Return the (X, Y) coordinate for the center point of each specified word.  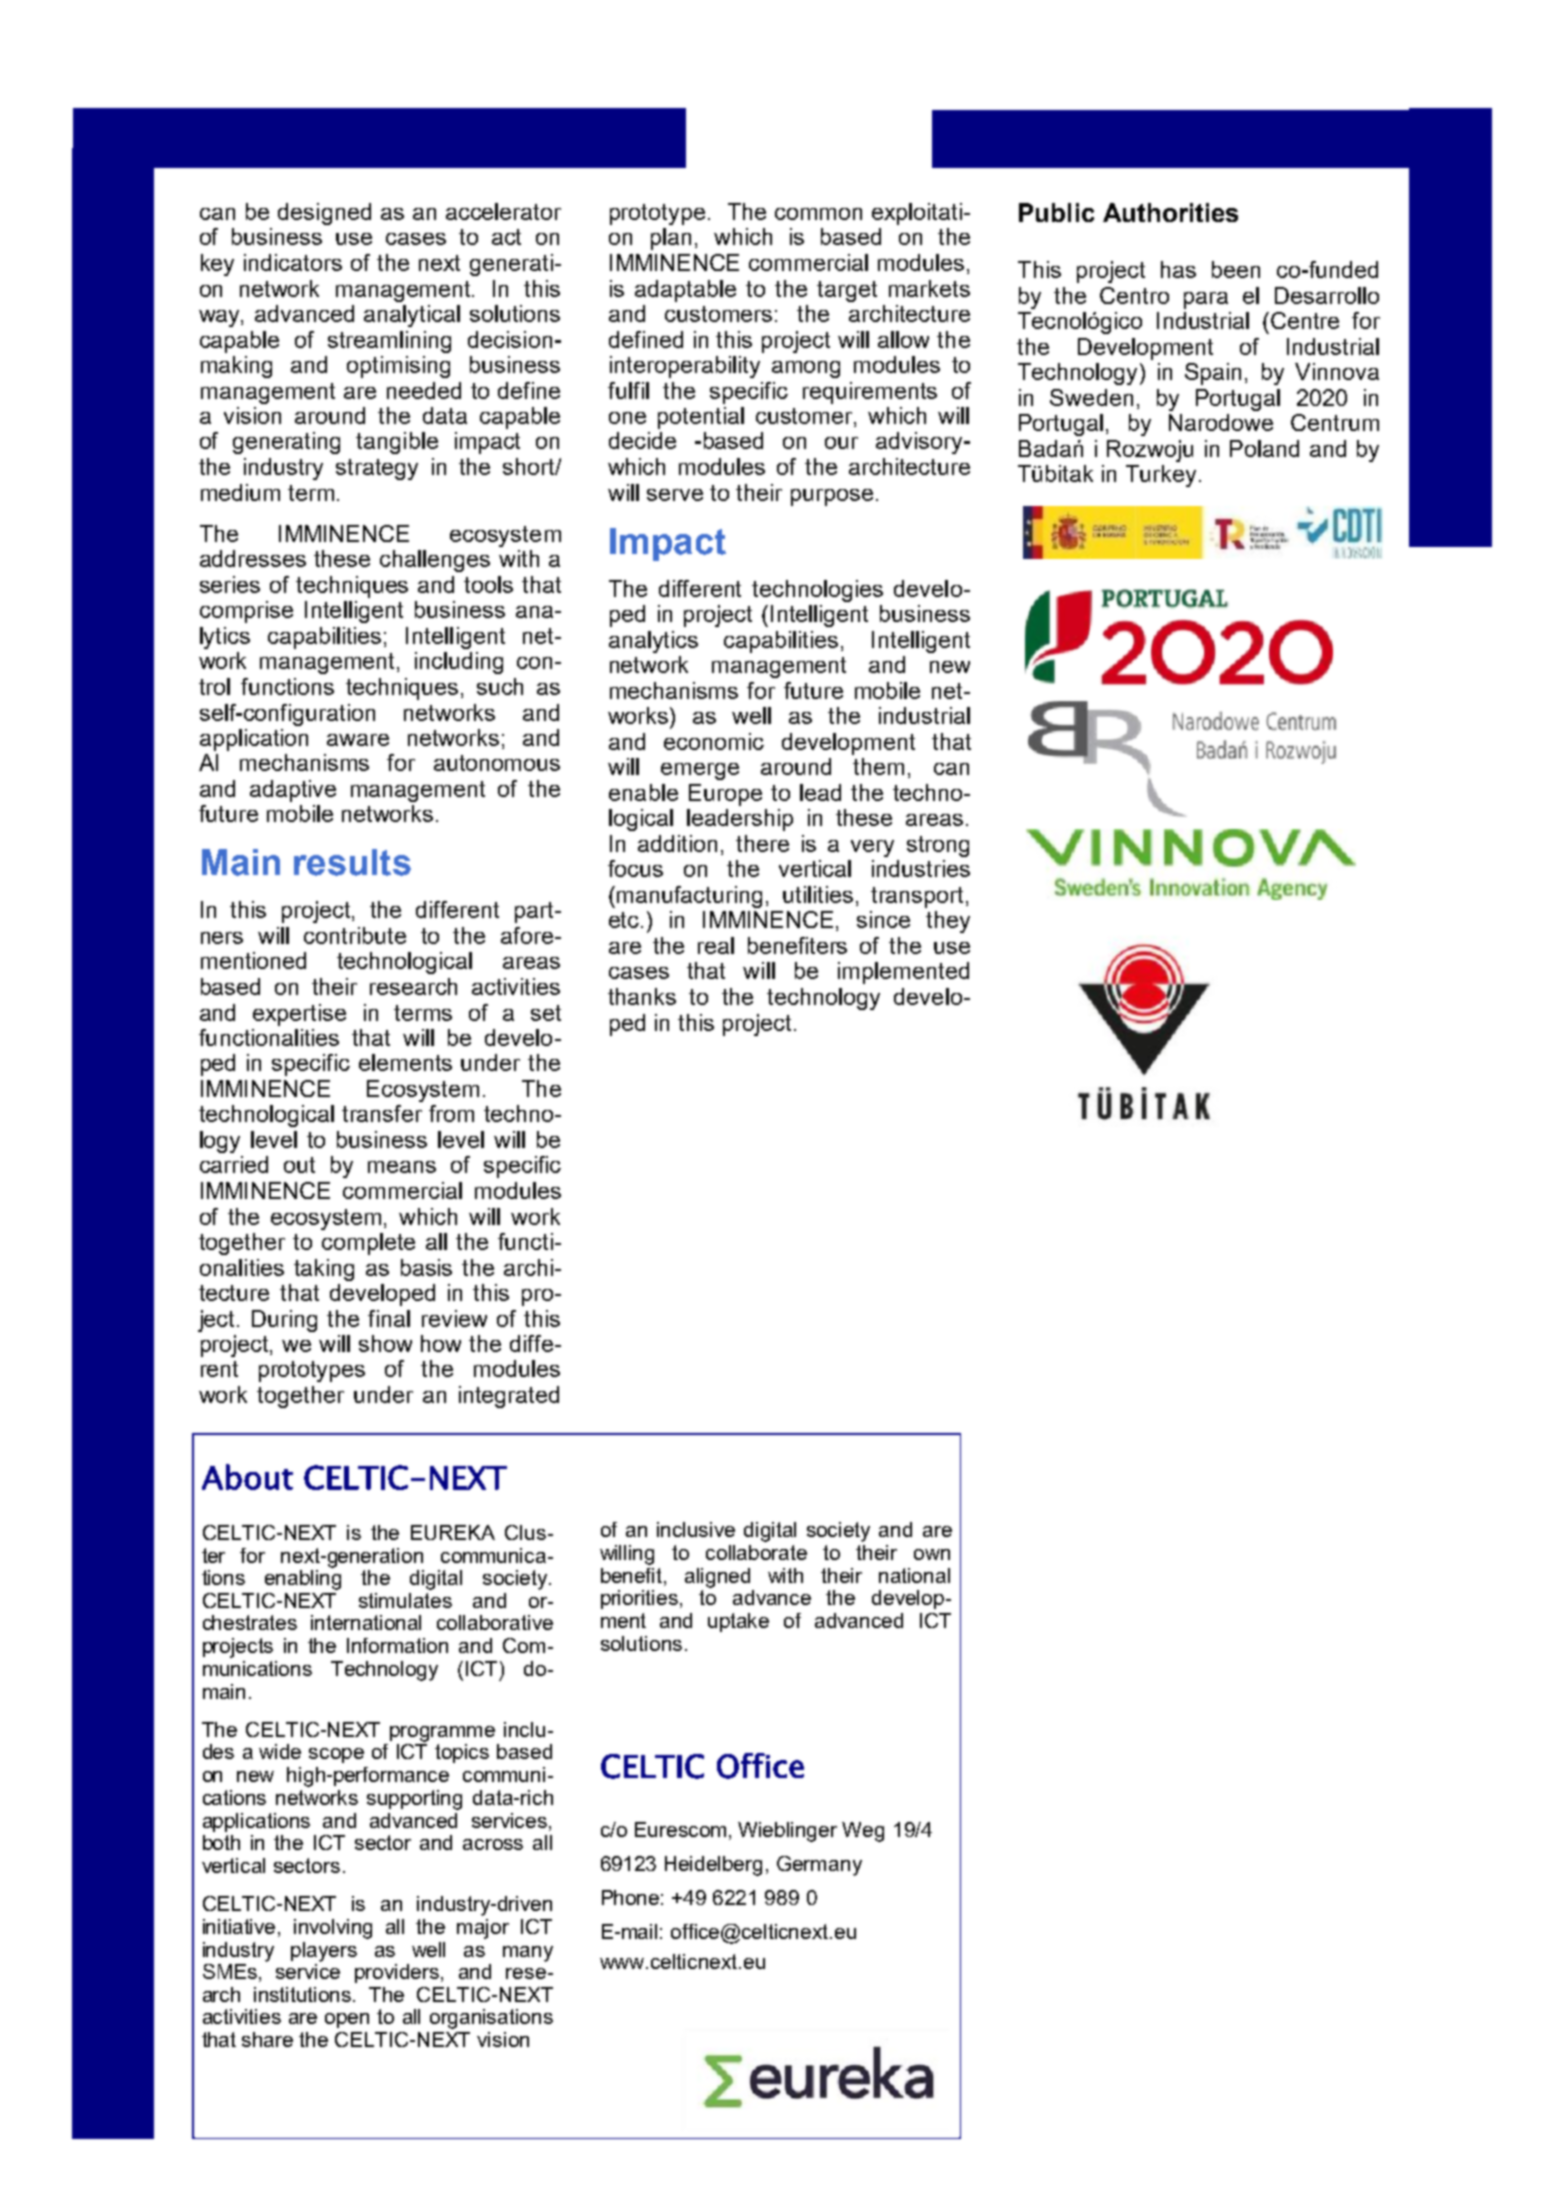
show (385, 1343)
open (347, 2020)
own (932, 1554)
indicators (293, 262)
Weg (863, 1832)
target (847, 291)
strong (938, 846)
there (762, 843)
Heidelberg (713, 1866)
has (1178, 269)
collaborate (756, 1552)
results (352, 862)
